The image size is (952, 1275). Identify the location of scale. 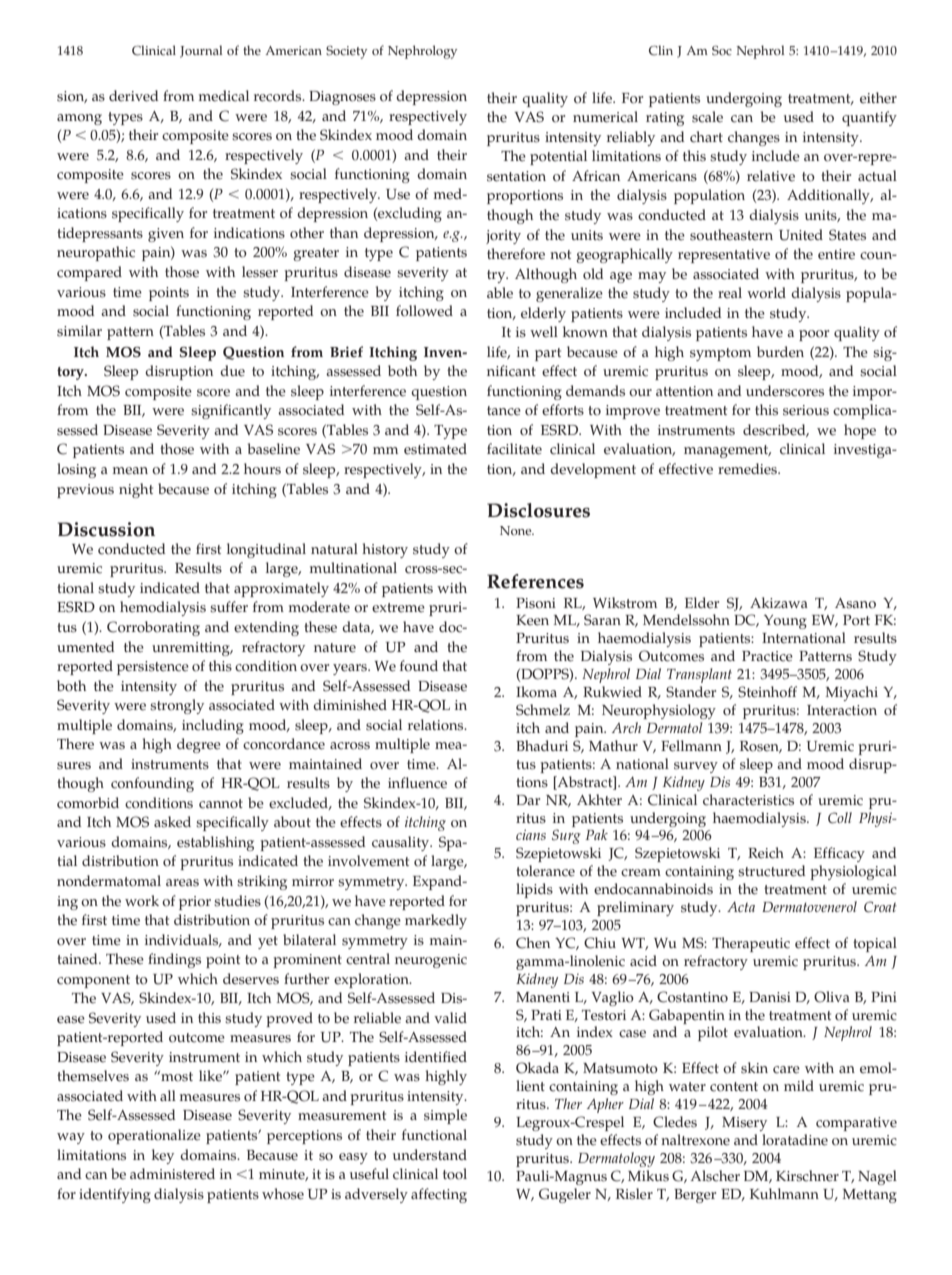
(707, 117).
